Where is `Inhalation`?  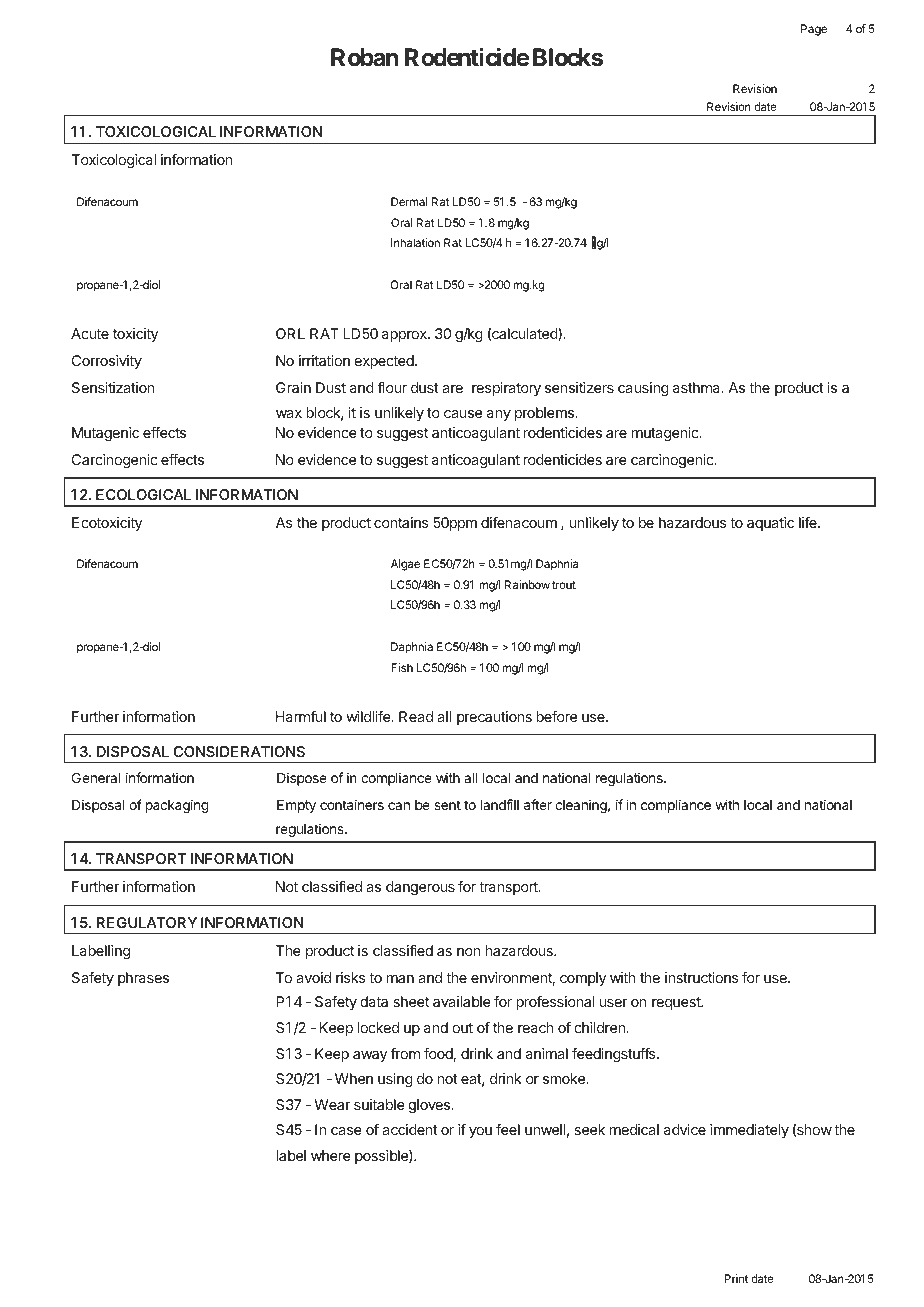 Inhalation is located at coordinates (415, 242).
